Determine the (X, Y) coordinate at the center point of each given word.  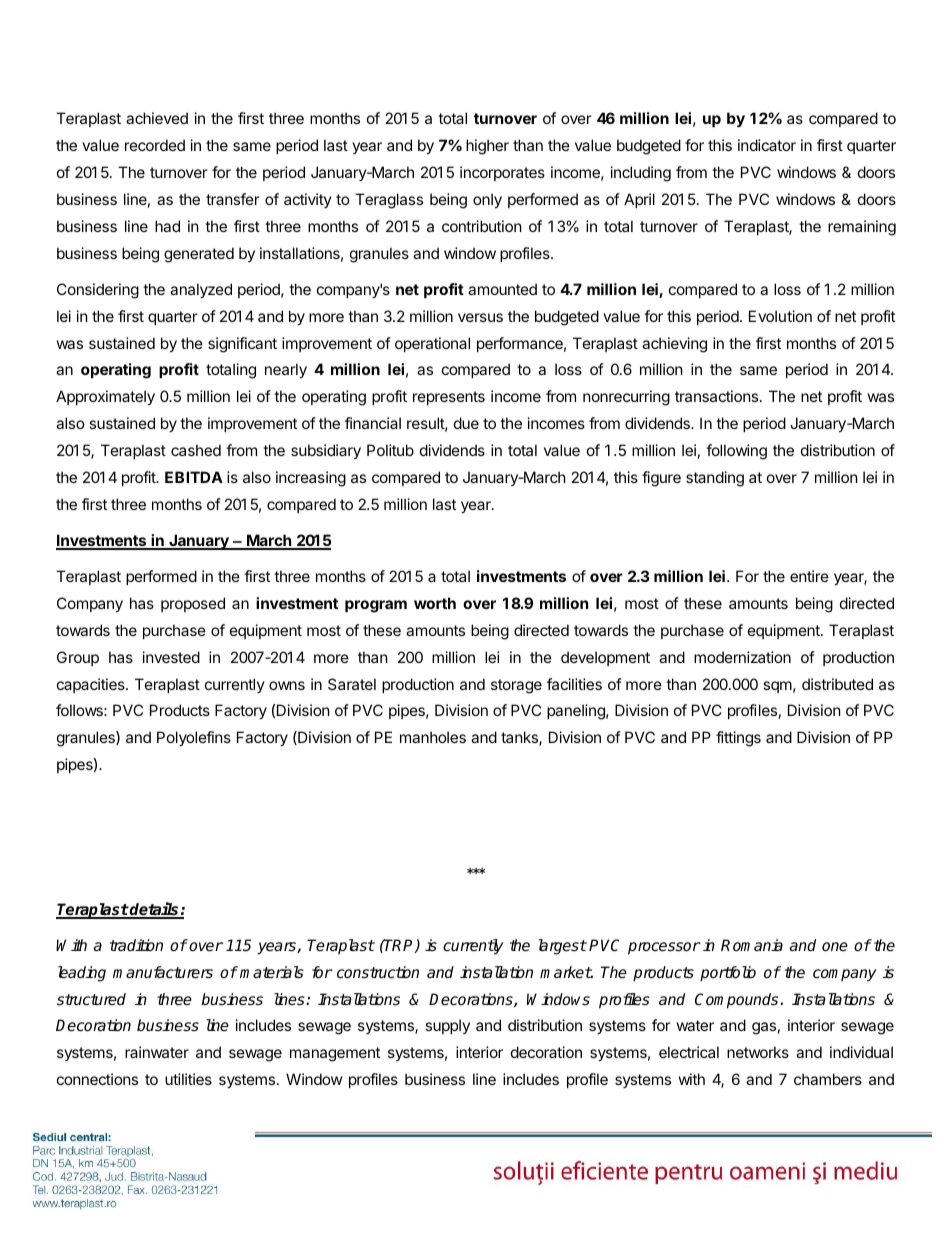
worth (435, 603)
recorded (155, 145)
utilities (188, 1079)
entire (809, 576)
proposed (193, 604)
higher (487, 147)
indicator (767, 145)
